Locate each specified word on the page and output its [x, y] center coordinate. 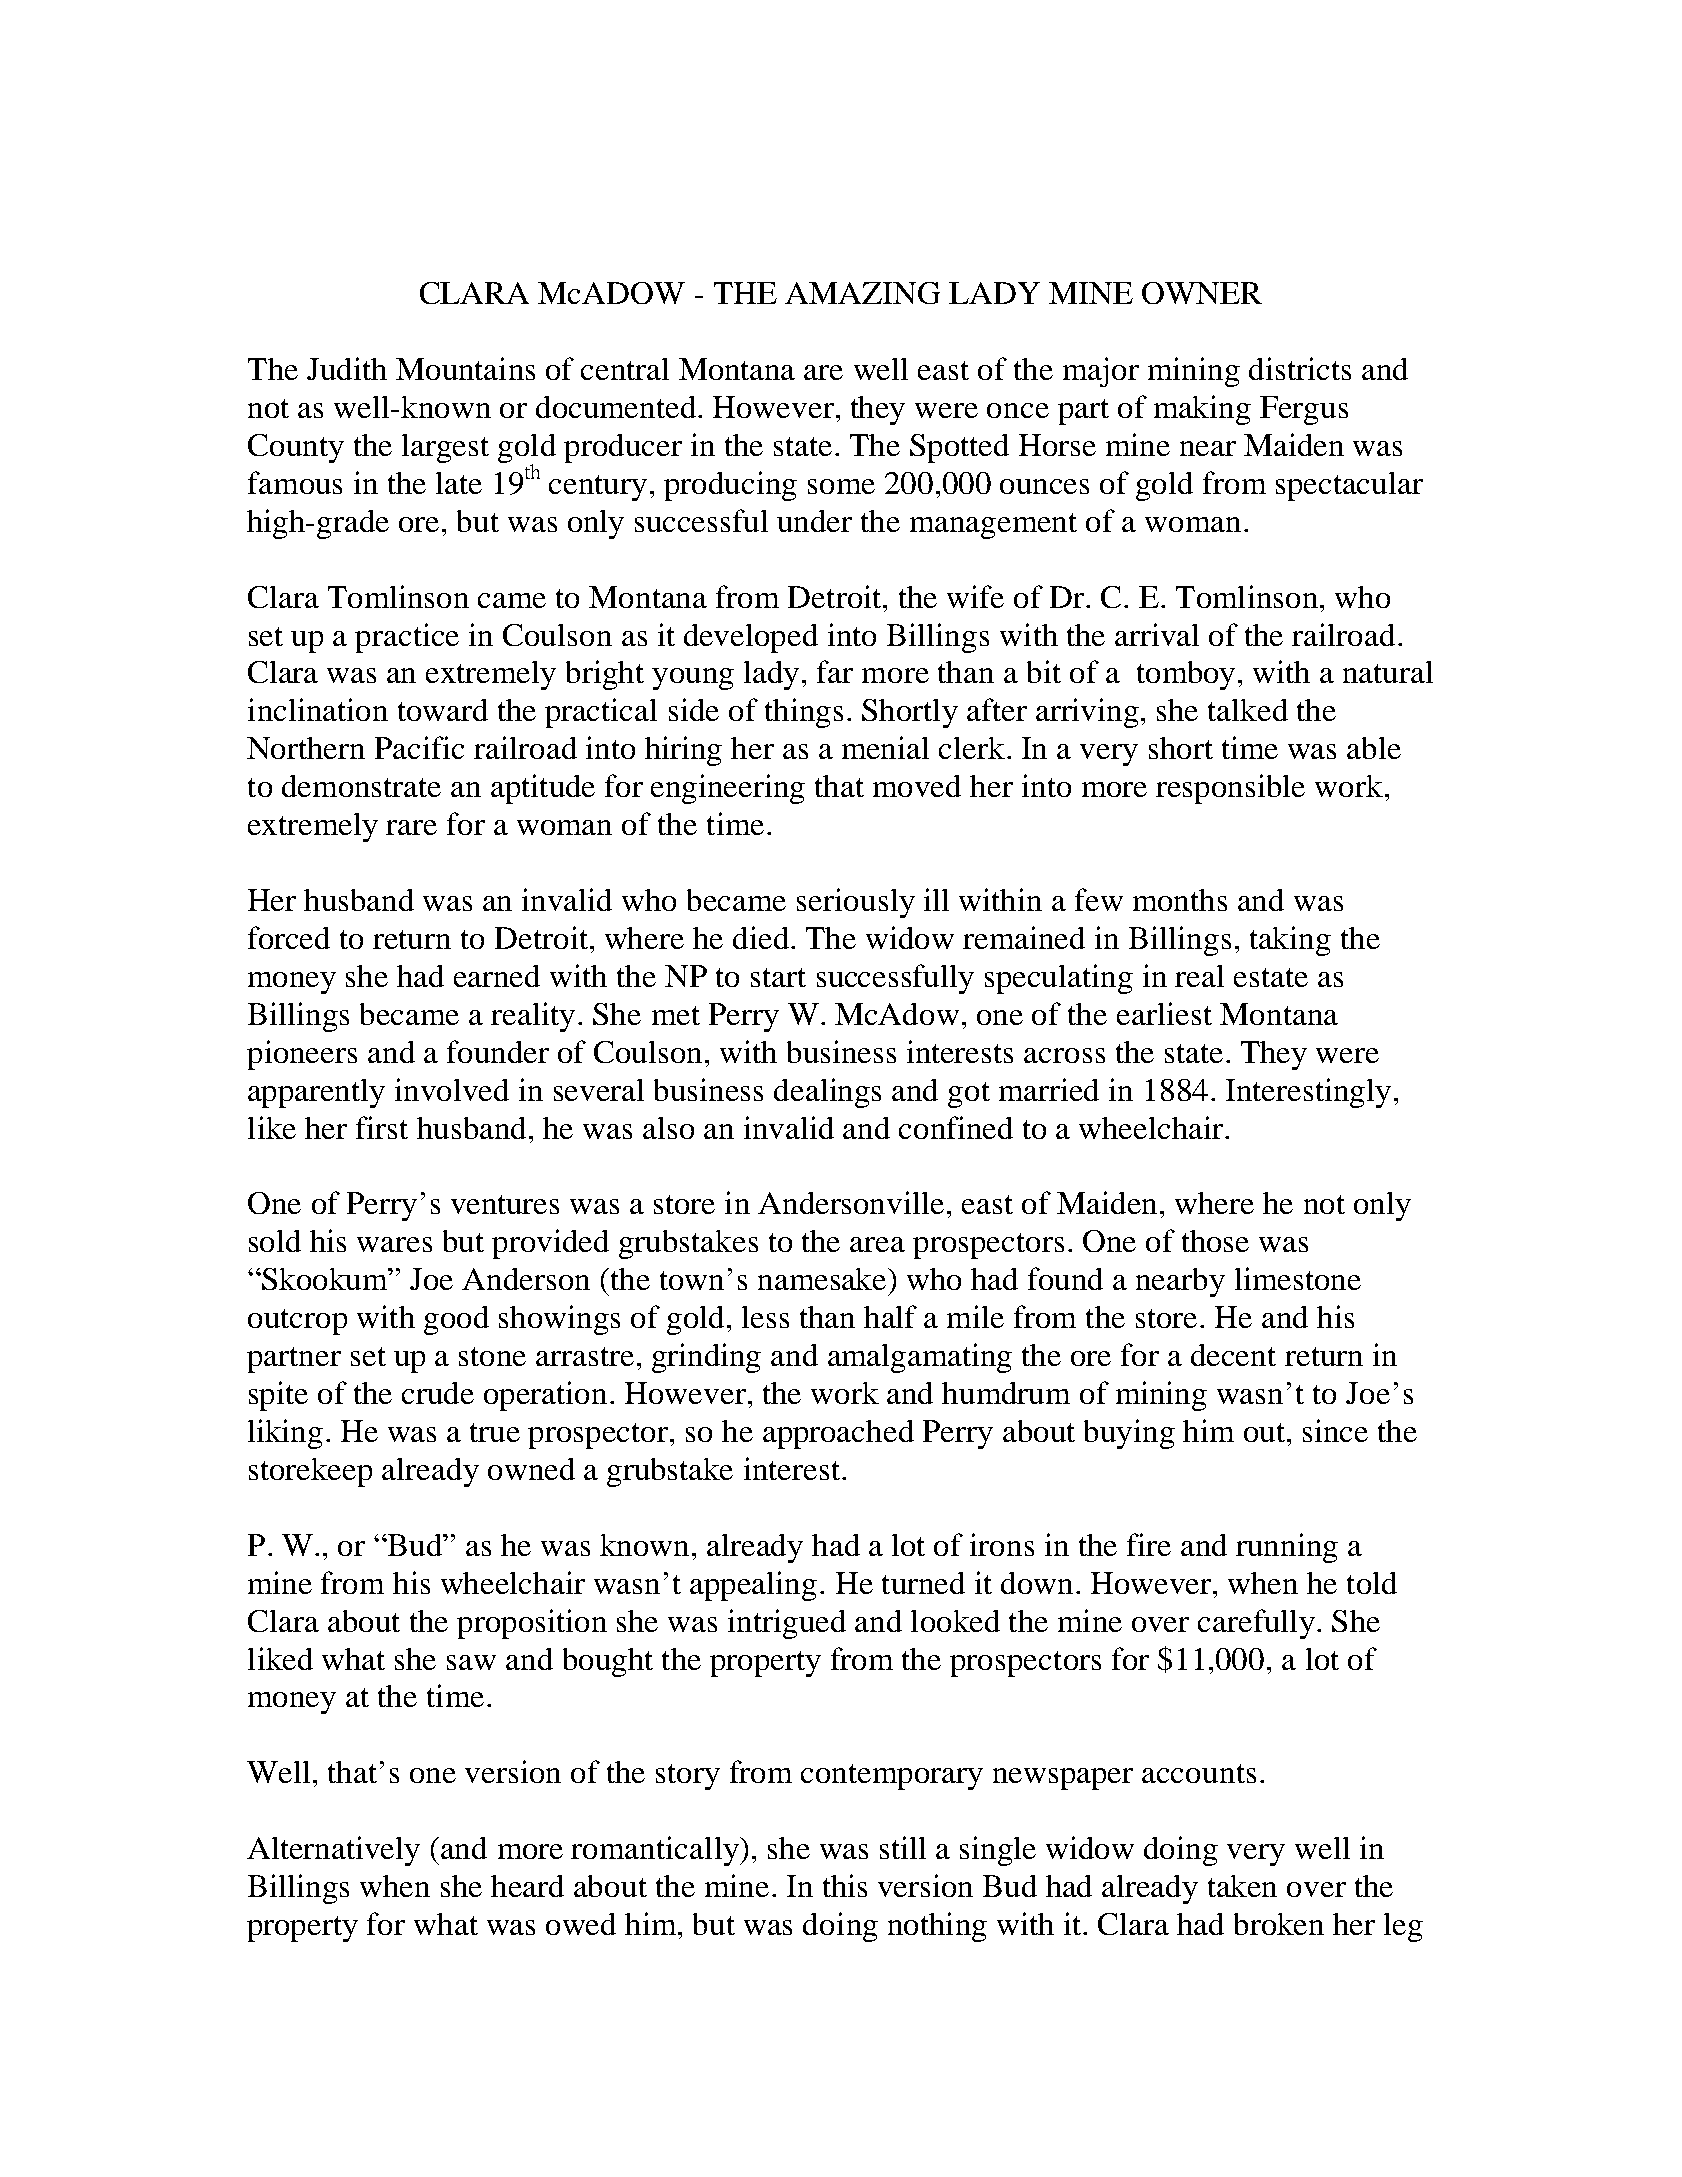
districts [1300, 368]
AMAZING [862, 293]
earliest [1164, 1013]
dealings [827, 1093]
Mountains [465, 368]
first [382, 1127]
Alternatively [333, 1851]
